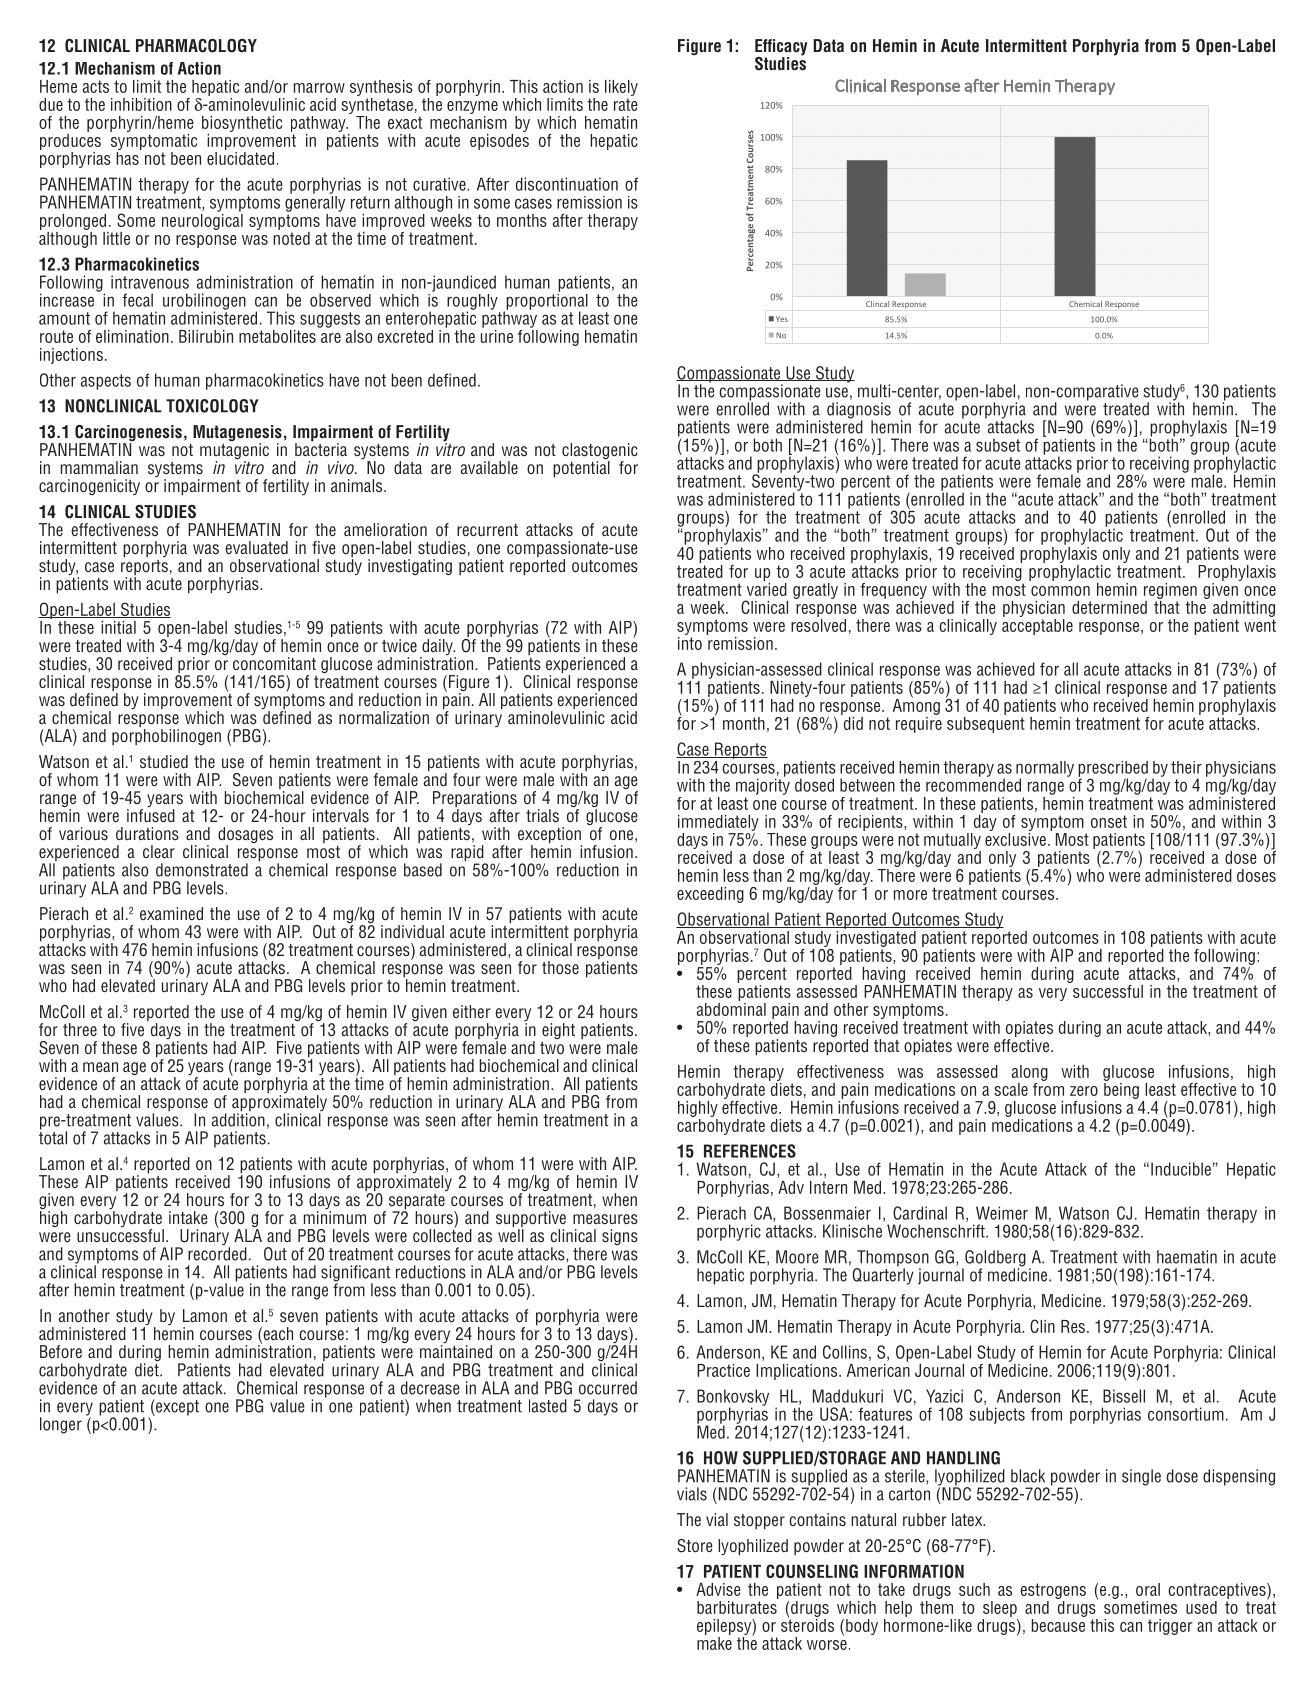 This screenshot has width=1315, height=1701. I want to click on clear, so click(159, 851).
